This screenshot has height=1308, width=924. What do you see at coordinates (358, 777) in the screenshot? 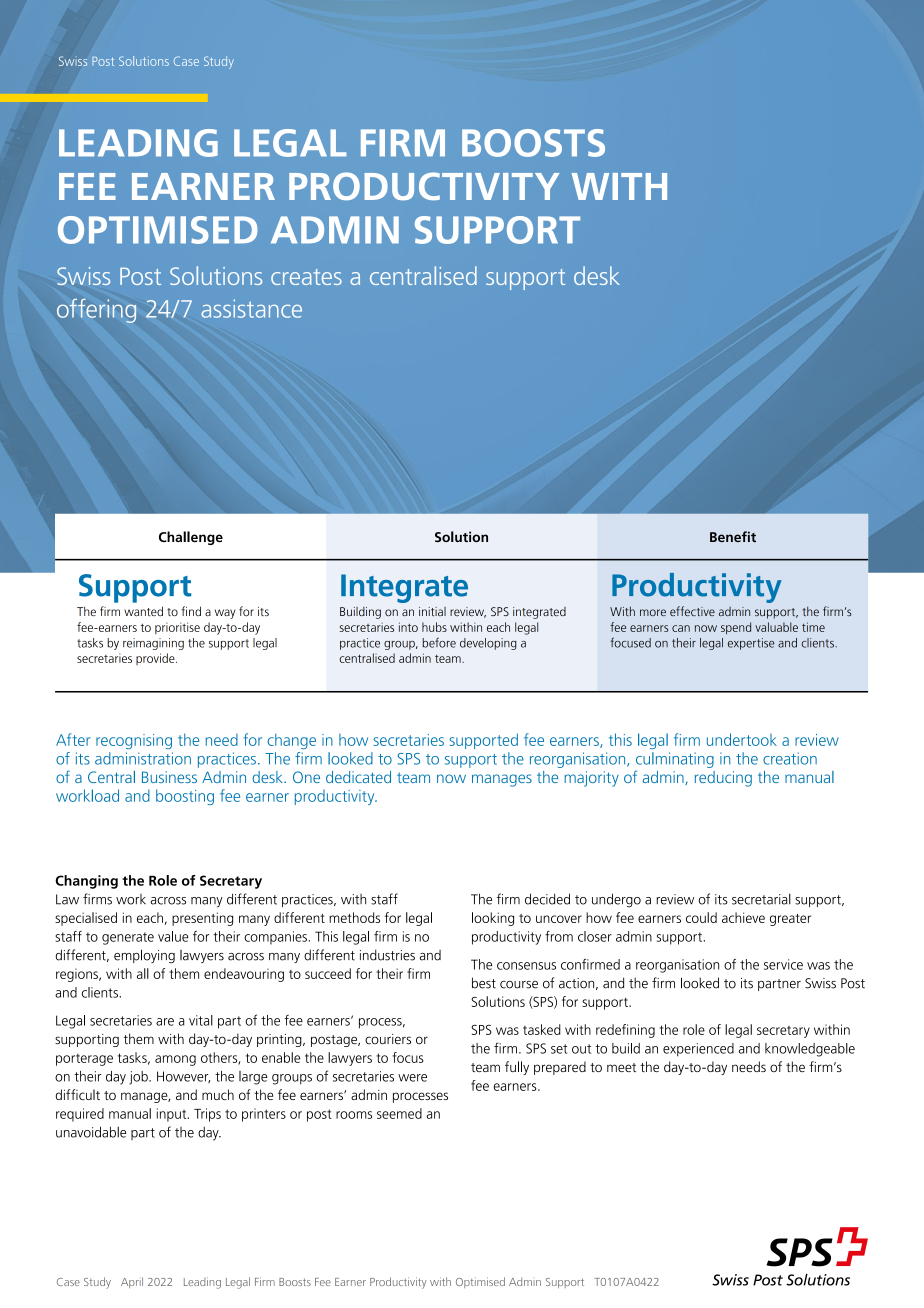
I see `dedicated` at bounding box center [358, 777].
